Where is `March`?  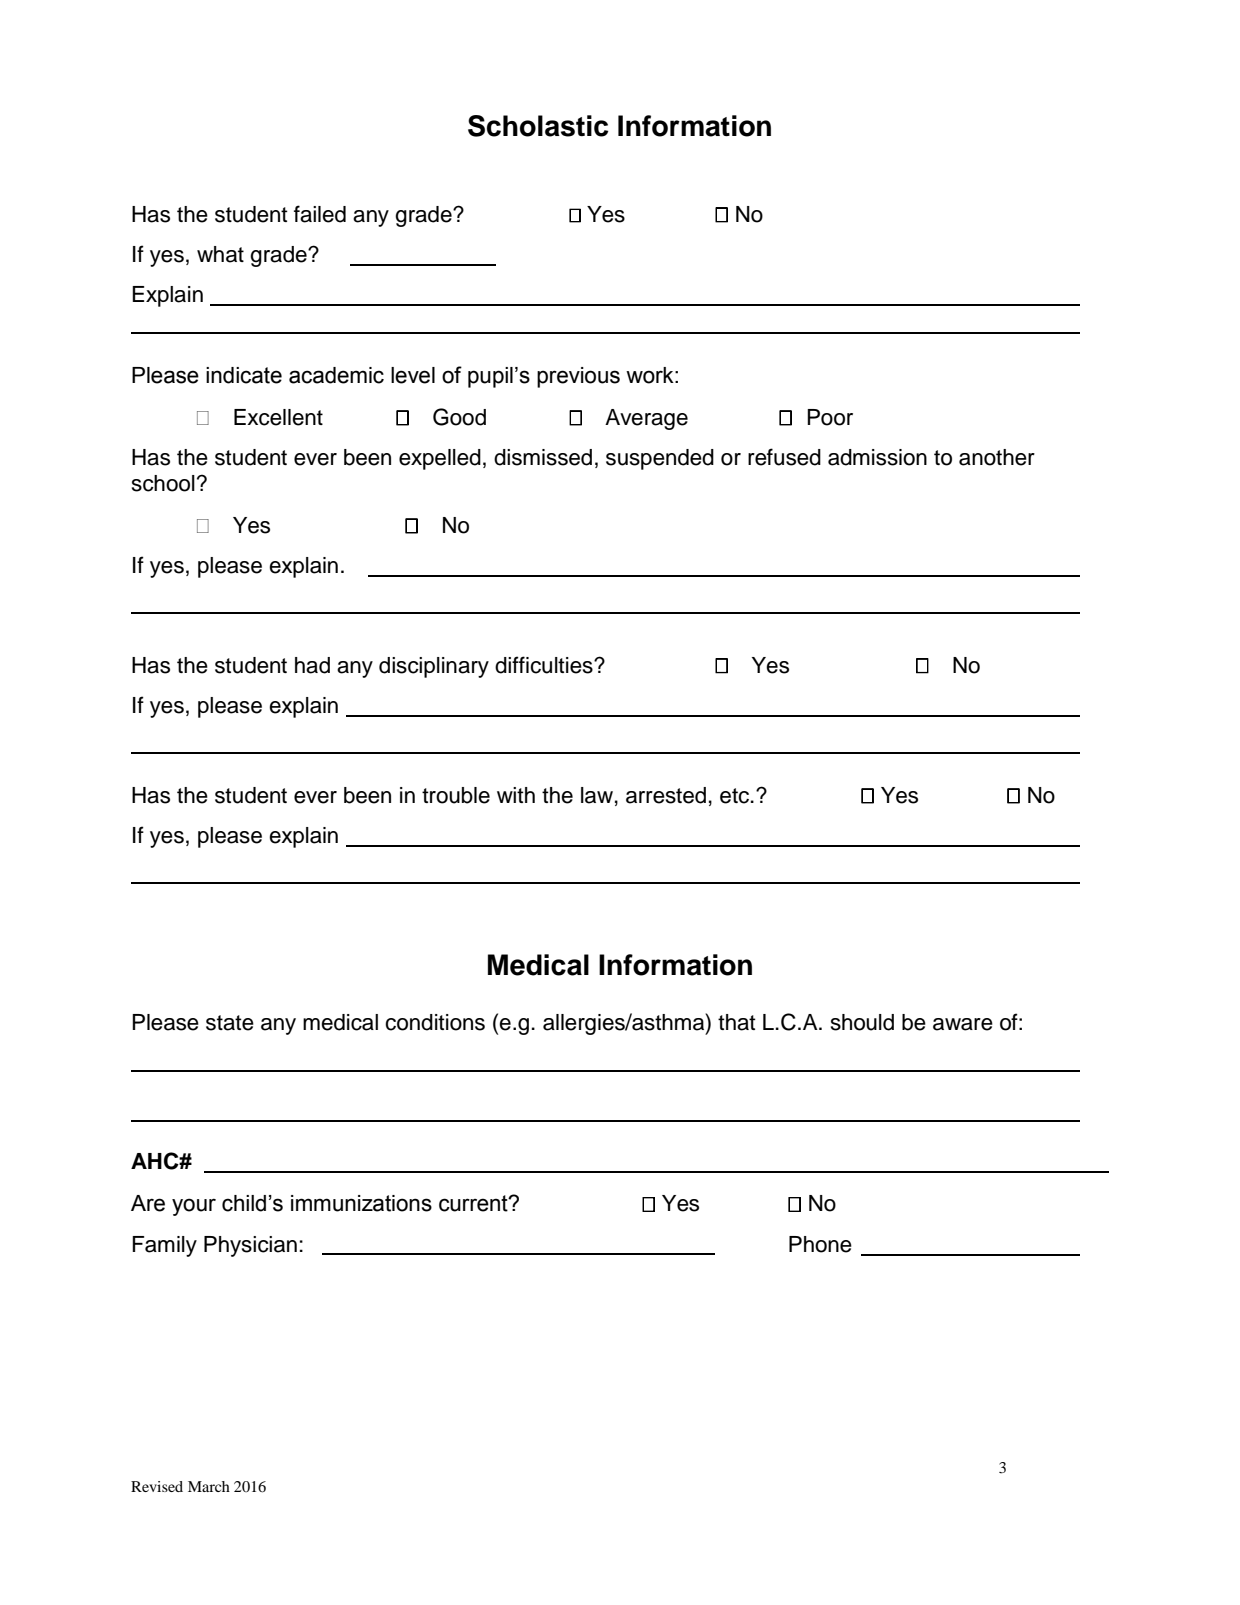
March is located at coordinates (209, 1486).
